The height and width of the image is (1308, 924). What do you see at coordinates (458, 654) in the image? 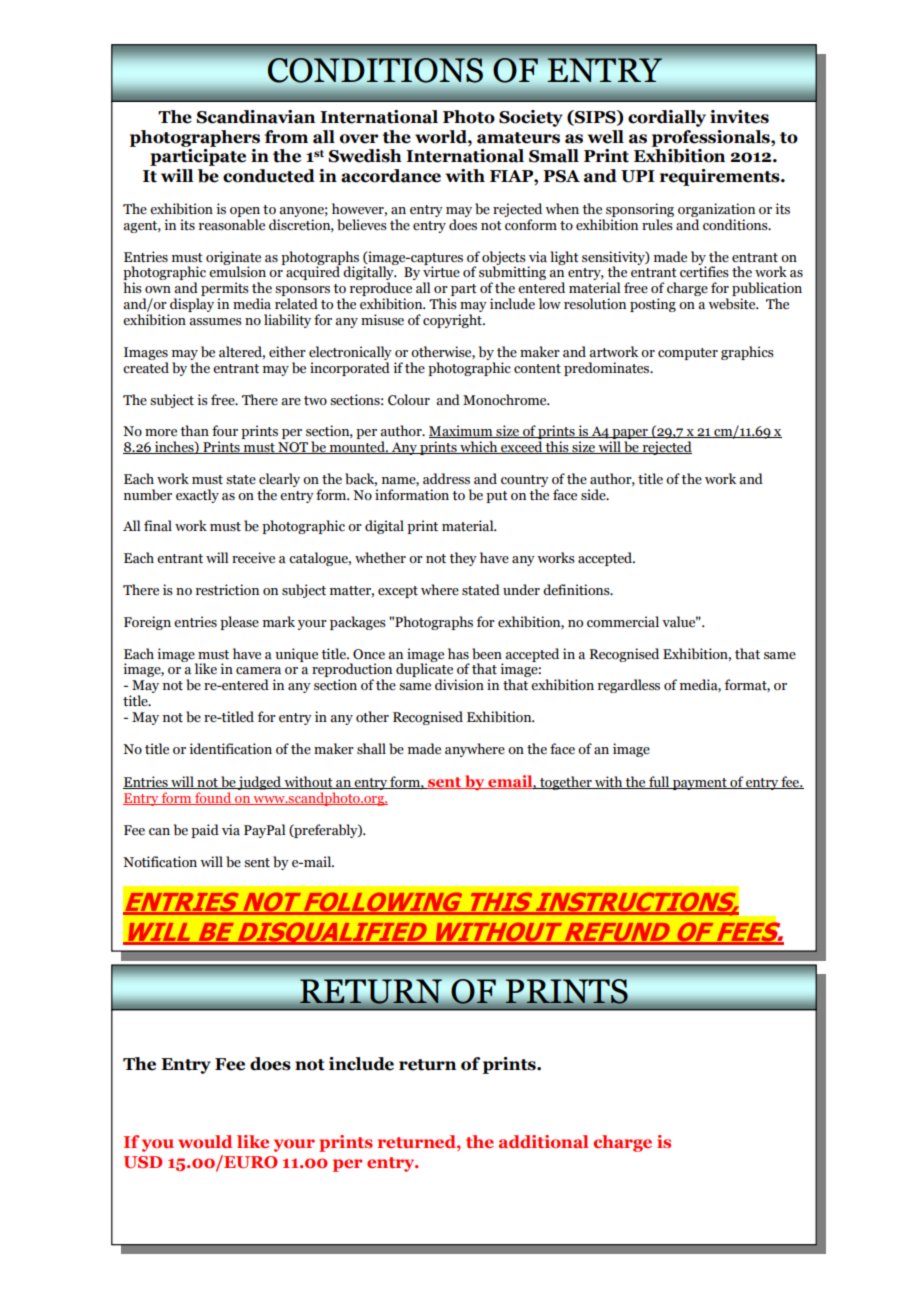
I see `has` at bounding box center [458, 654].
